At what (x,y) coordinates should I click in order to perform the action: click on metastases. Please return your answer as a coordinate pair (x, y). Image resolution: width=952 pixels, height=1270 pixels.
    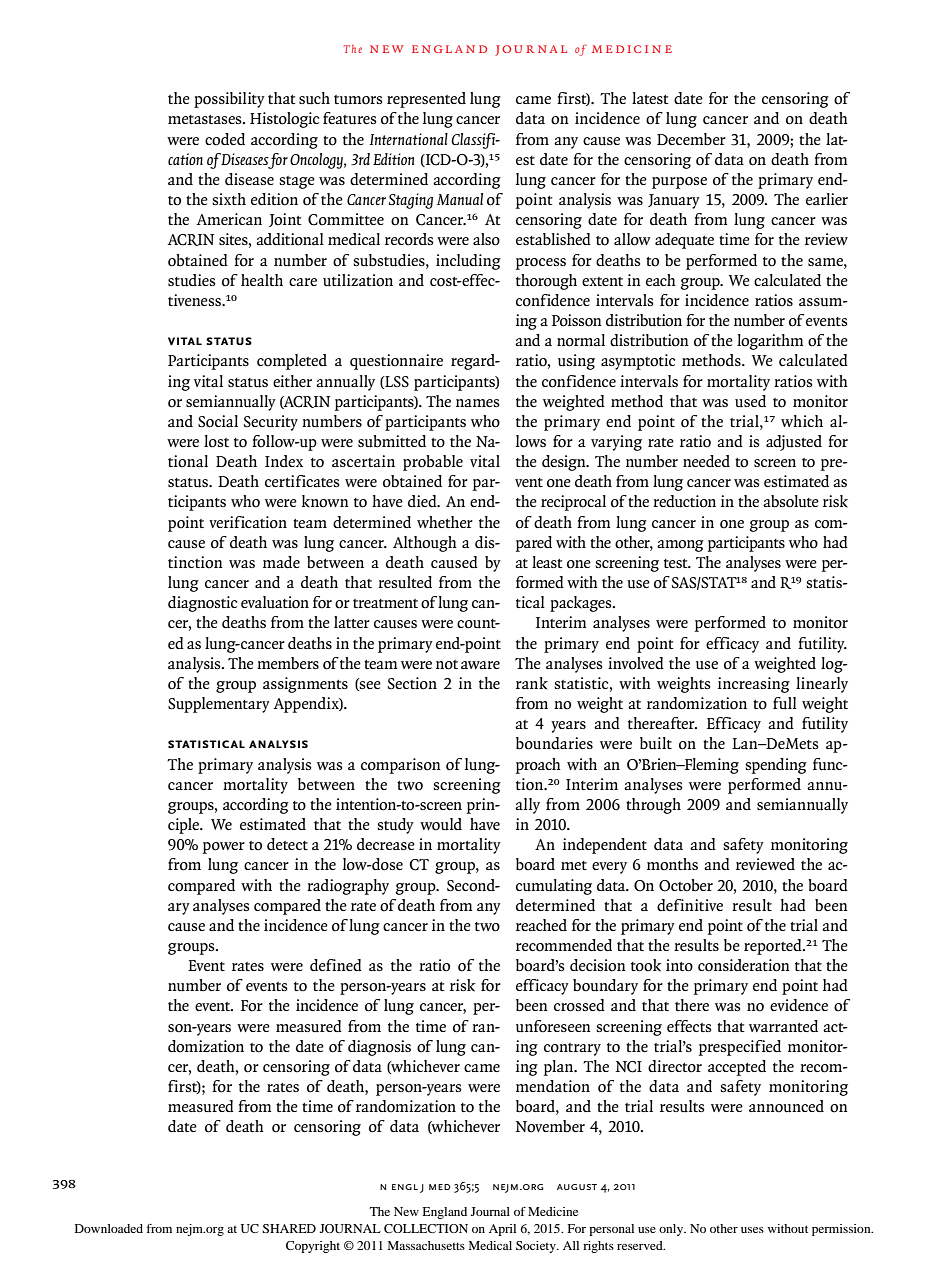
    Looking at the image, I should click on (206, 119).
